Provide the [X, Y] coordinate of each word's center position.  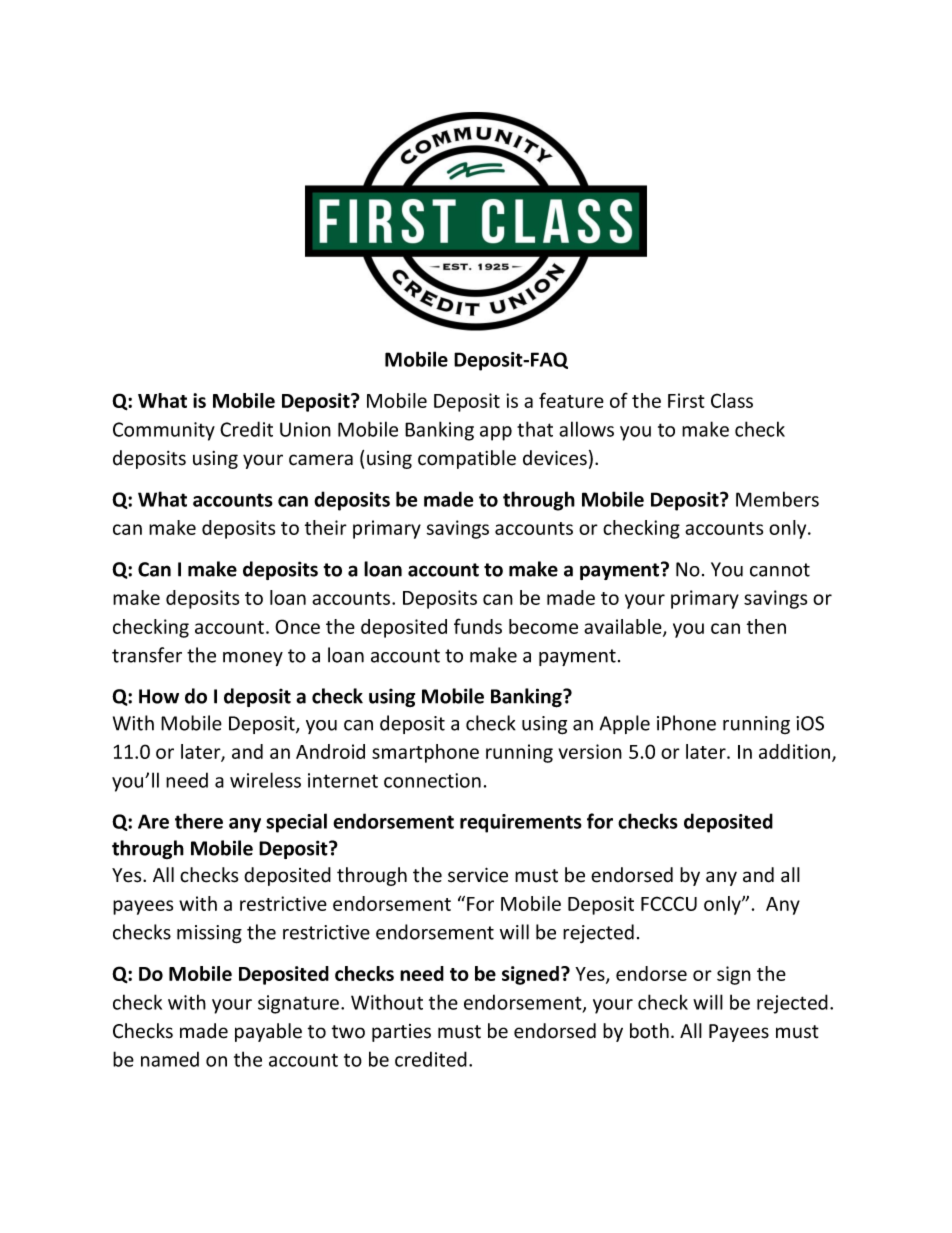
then [766, 626]
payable [268, 1032]
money [253, 659]
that [535, 429]
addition [794, 751]
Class [732, 400]
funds [478, 626]
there [199, 821]
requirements [521, 823]
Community [164, 431]
